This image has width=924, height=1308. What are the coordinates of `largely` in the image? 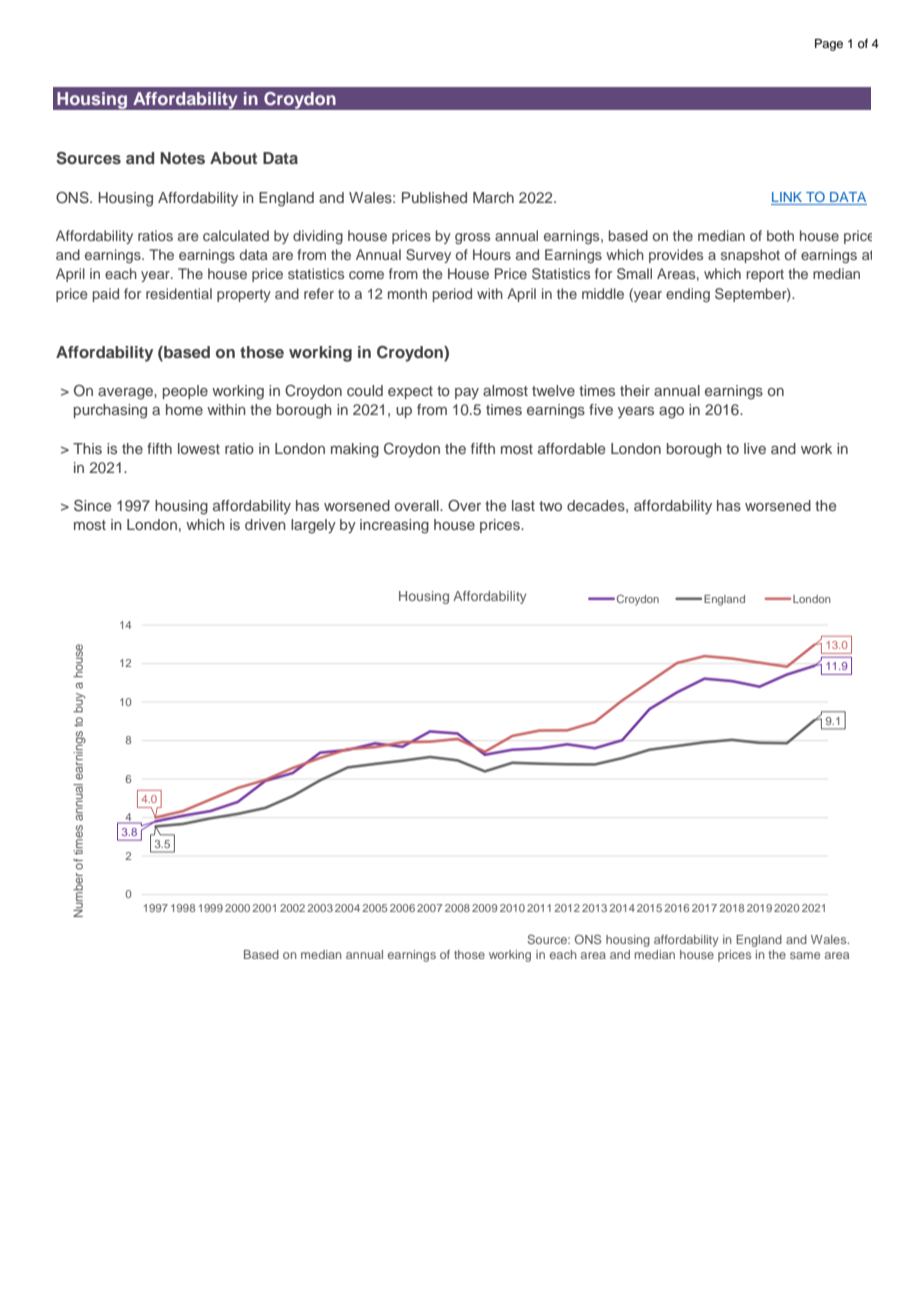 It's located at (313, 526).
